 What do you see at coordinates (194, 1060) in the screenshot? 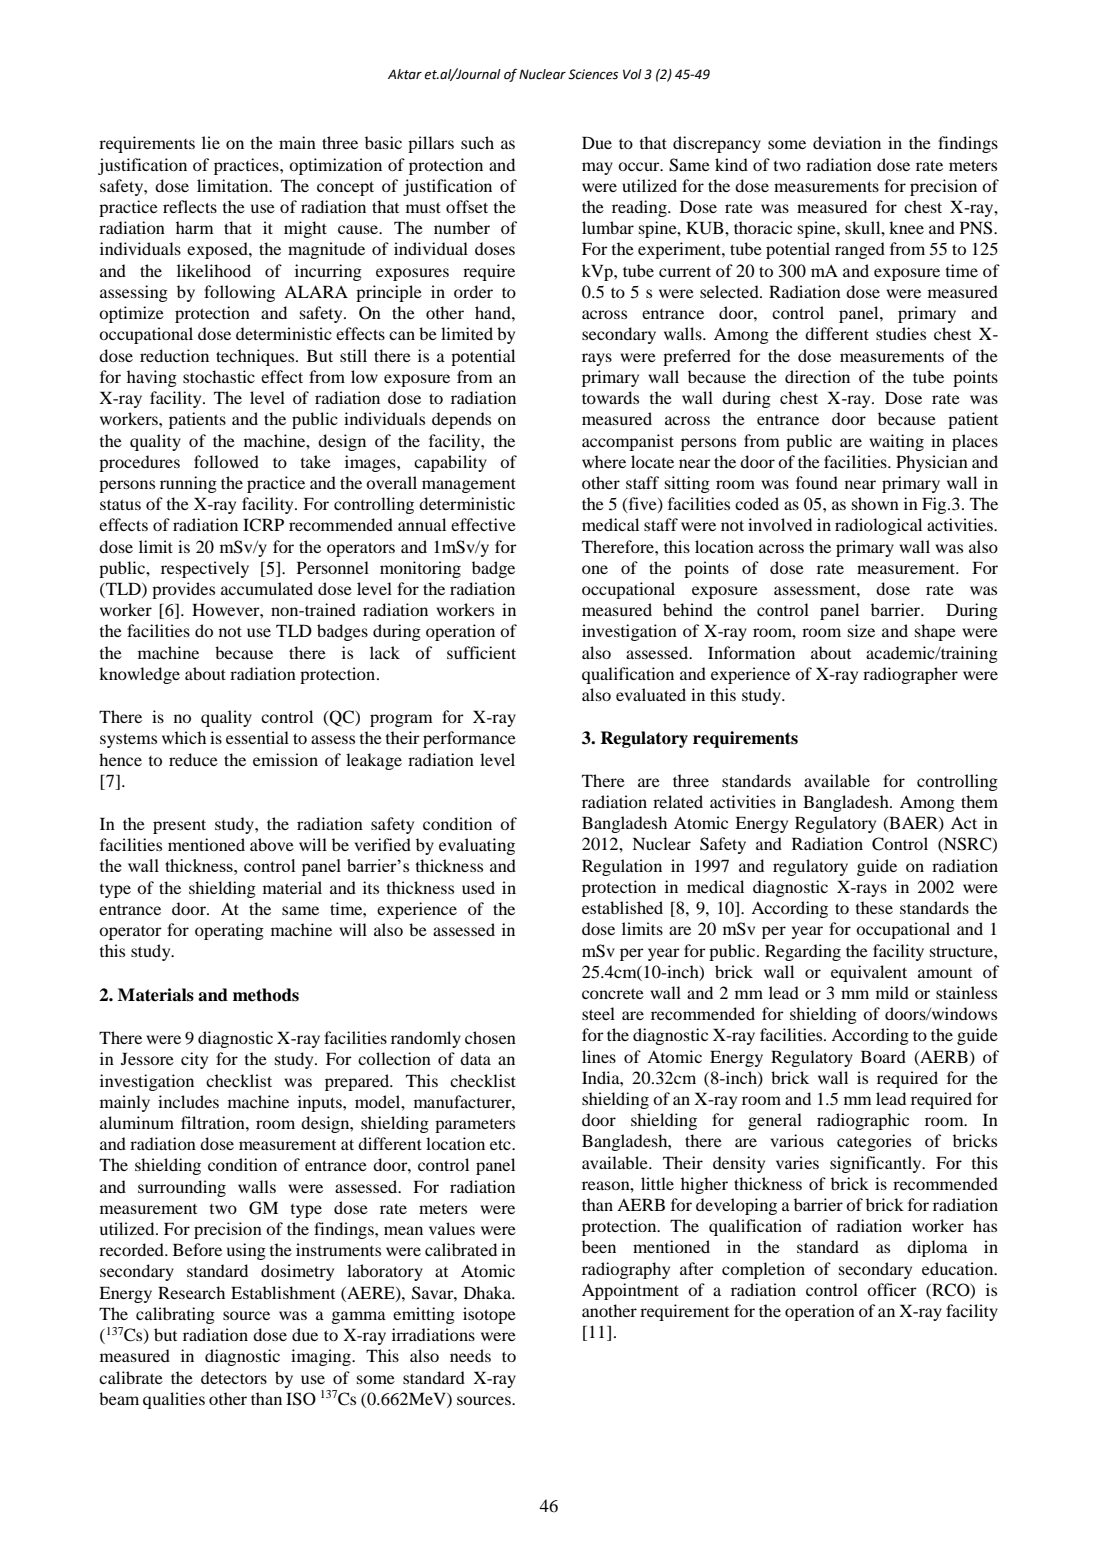
I see `city` at bounding box center [194, 1060].
